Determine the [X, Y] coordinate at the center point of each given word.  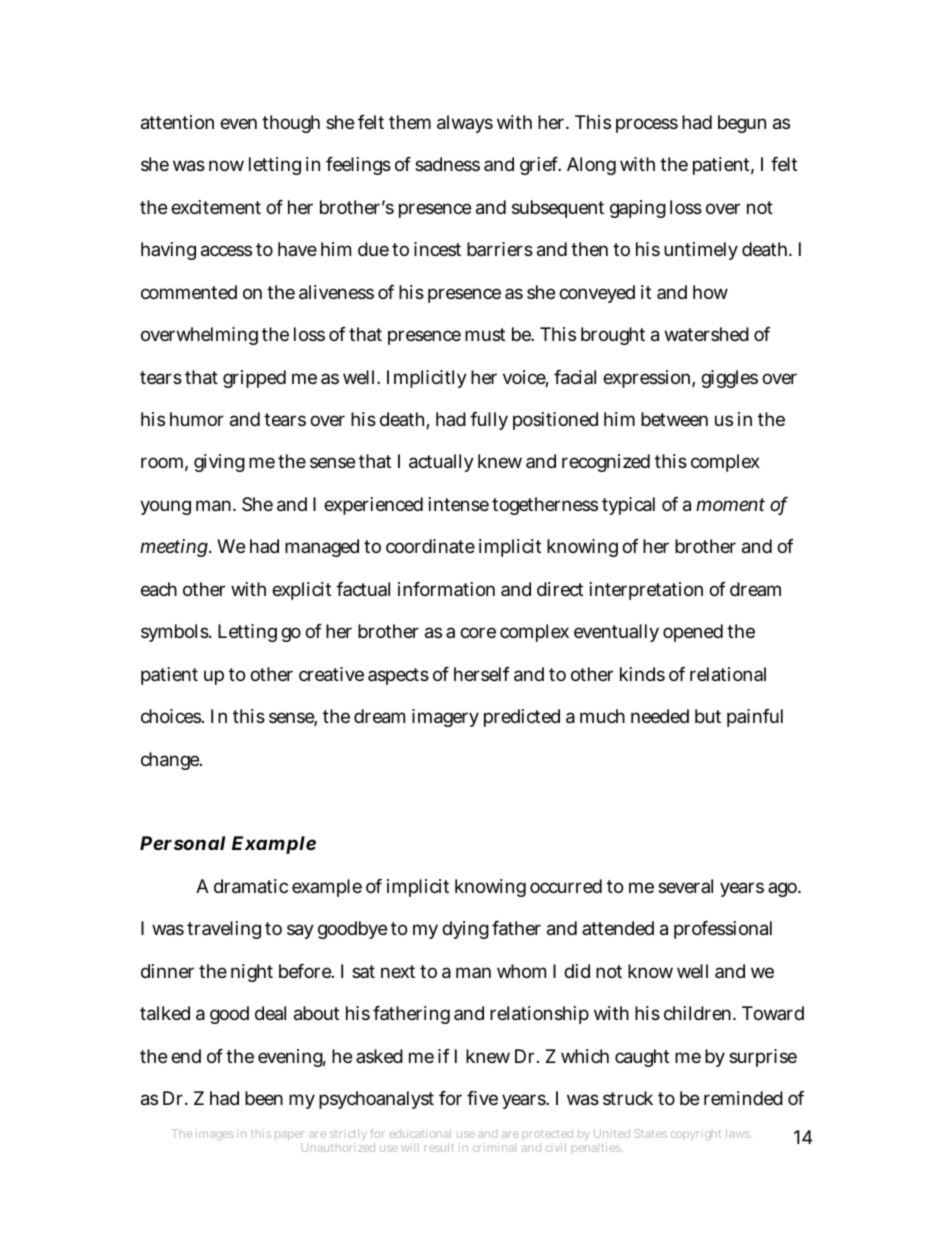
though [291, 124]
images [215, 1134]
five [482, 1098]
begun [742, 124]
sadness [447, 164]
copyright [696, 1135]
